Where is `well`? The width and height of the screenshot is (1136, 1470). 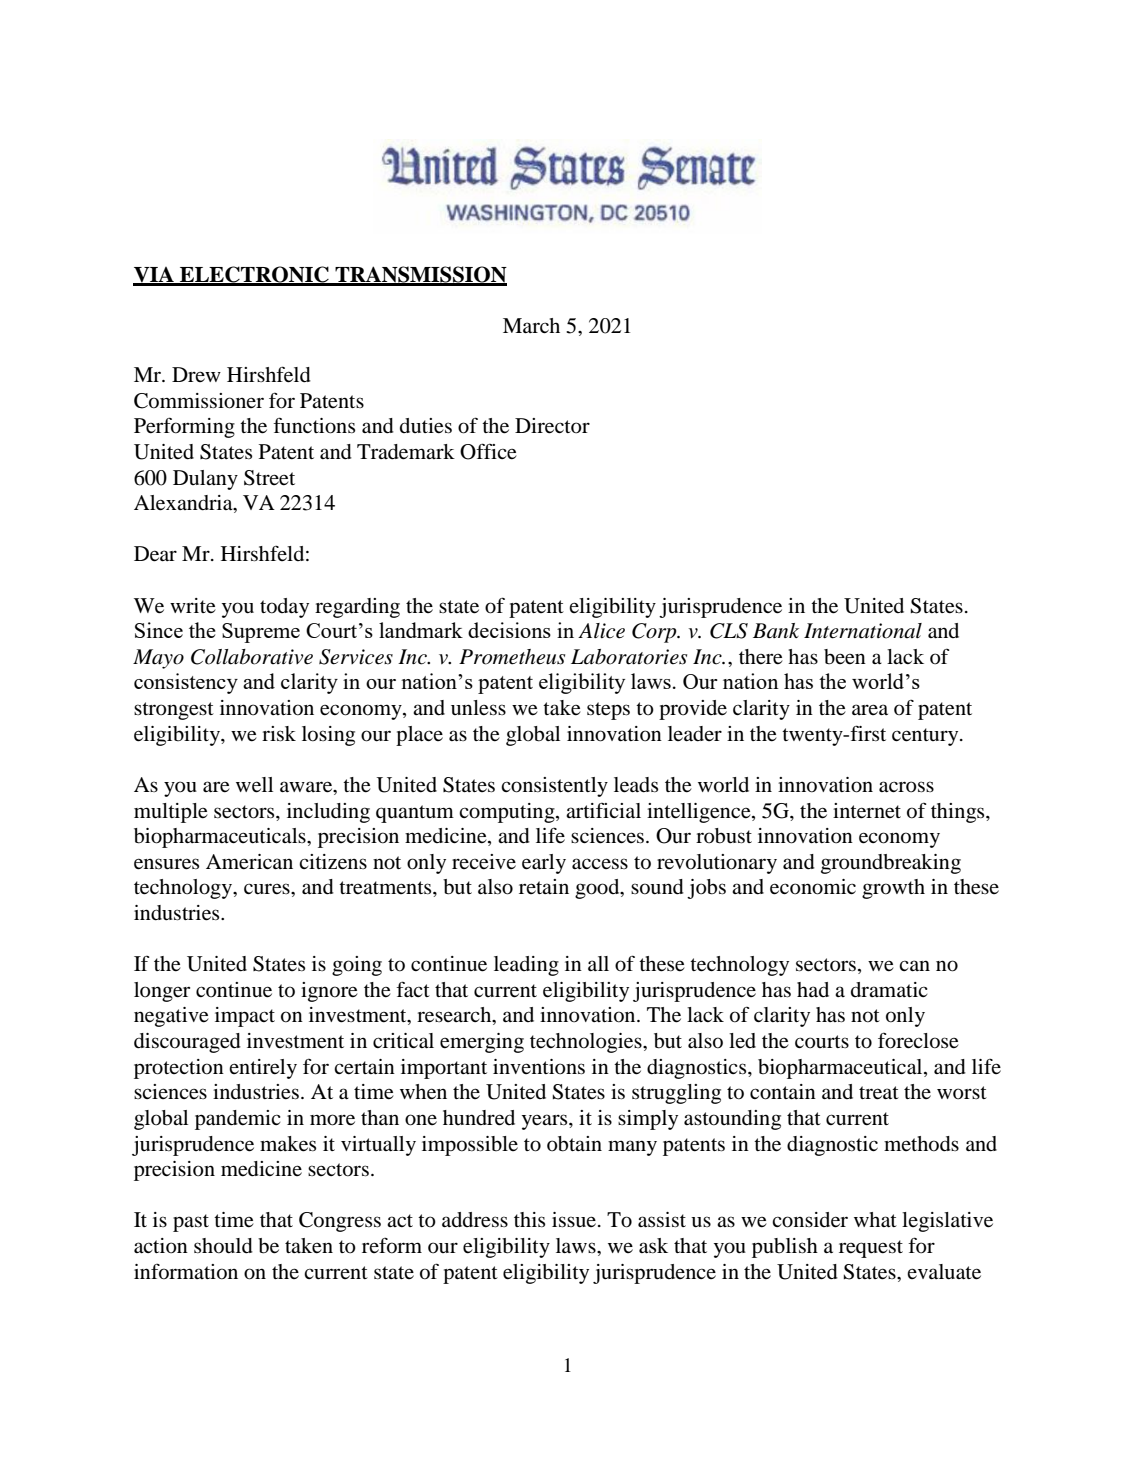 well is located at coordinates (254, 785).
